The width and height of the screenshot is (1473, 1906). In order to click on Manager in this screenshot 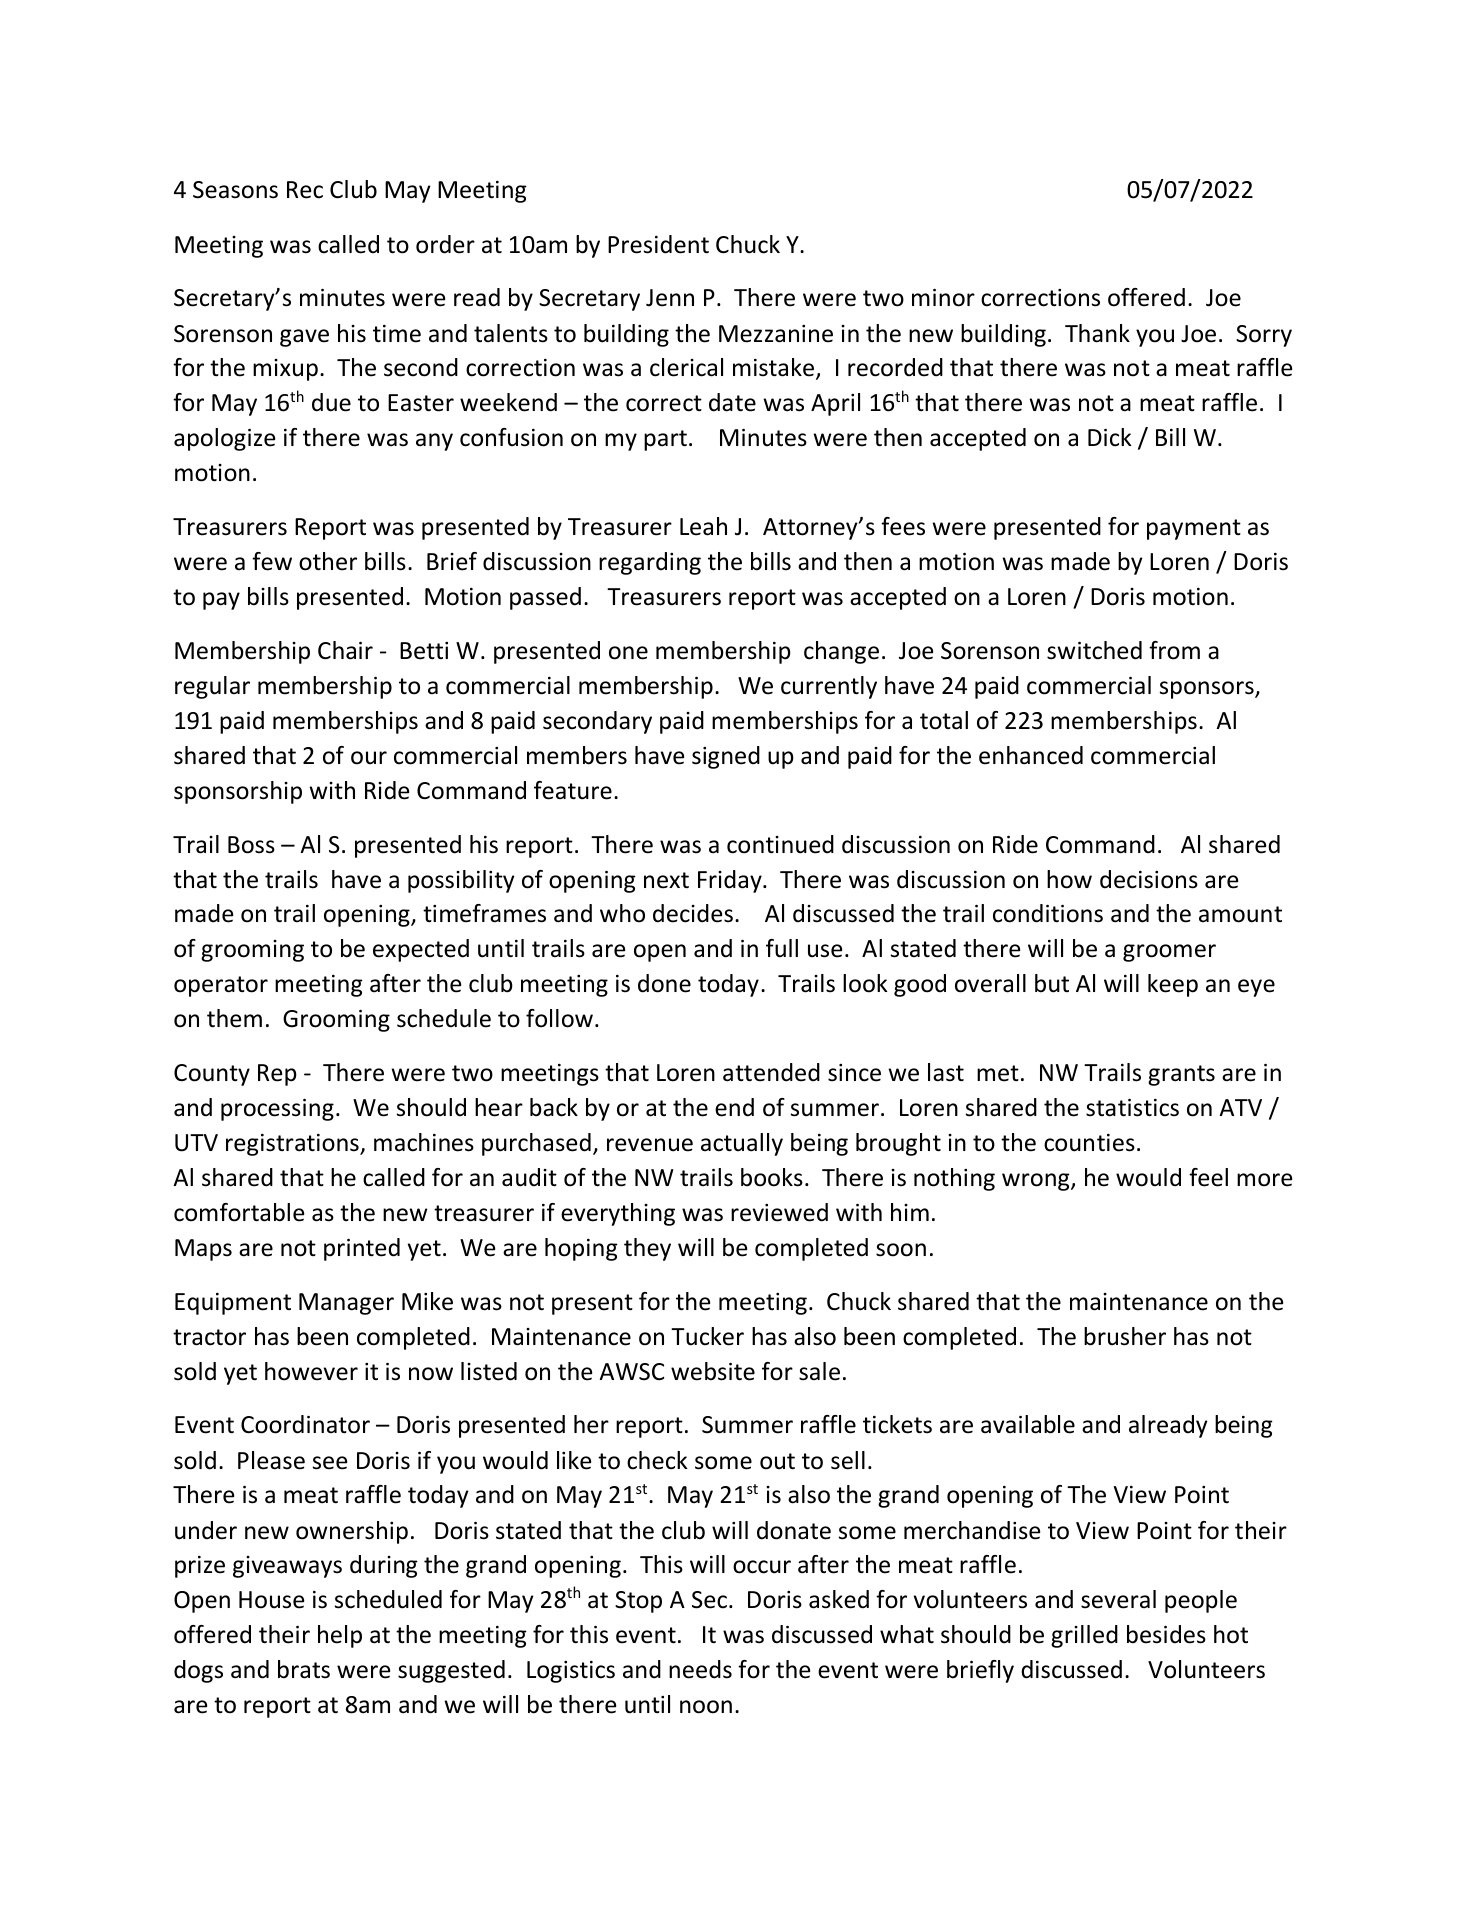, I will do `click(346, 1304)`.
